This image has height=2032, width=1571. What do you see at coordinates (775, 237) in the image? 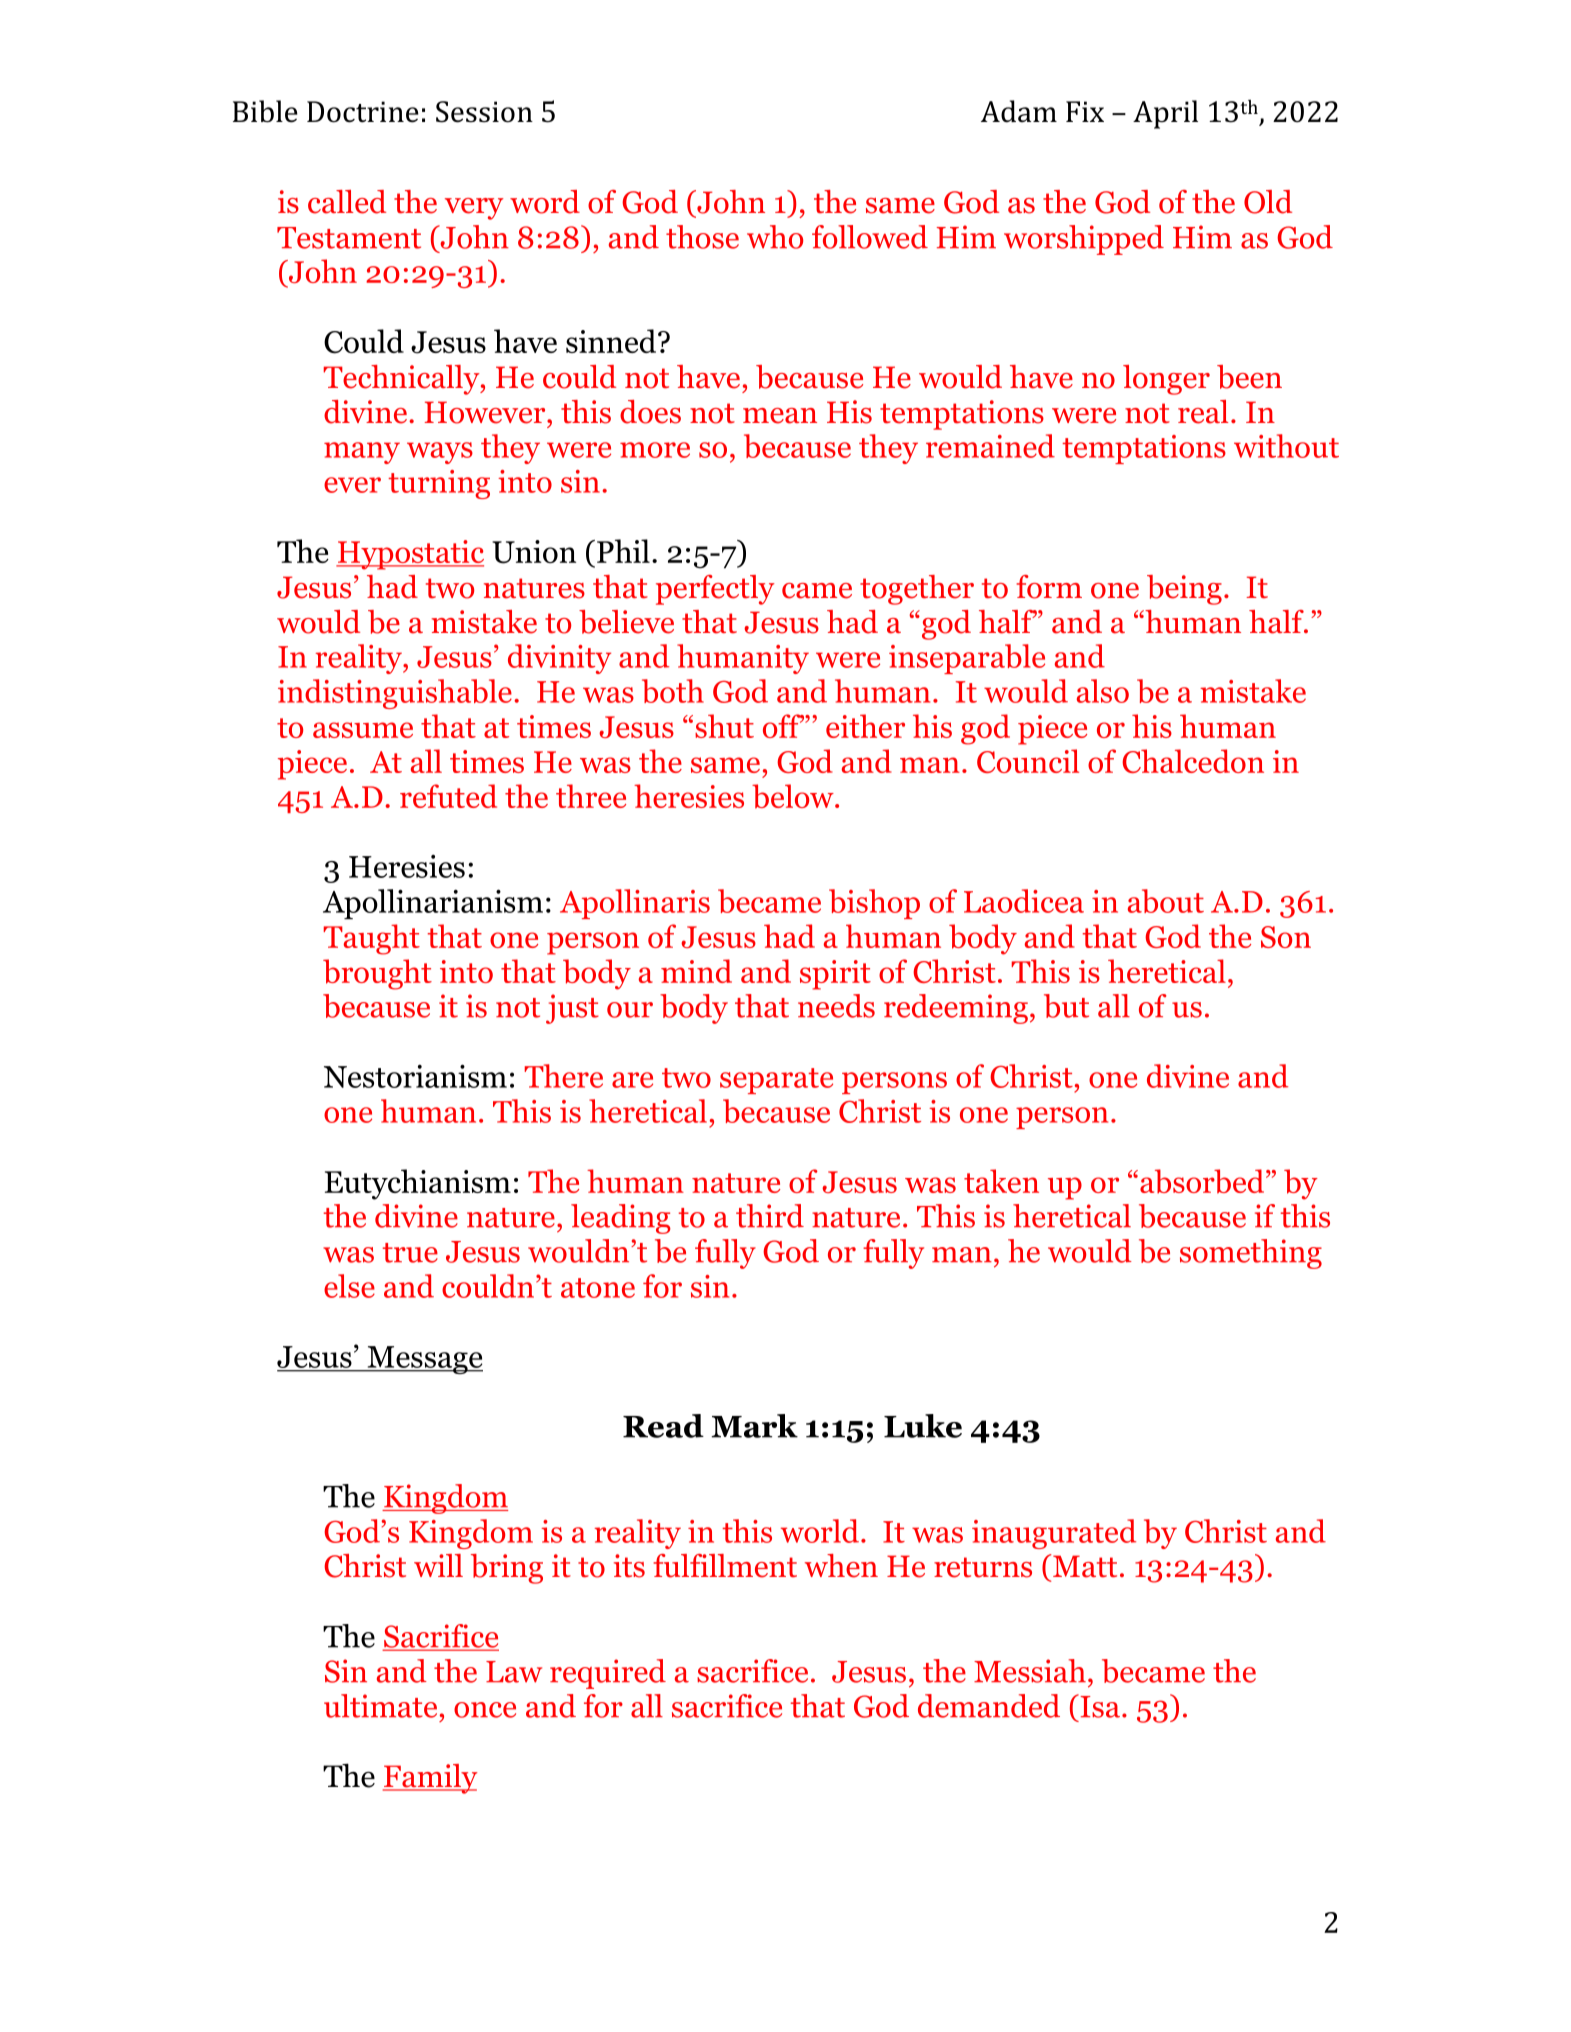
I see `who` at bounding box center [775, 237].
